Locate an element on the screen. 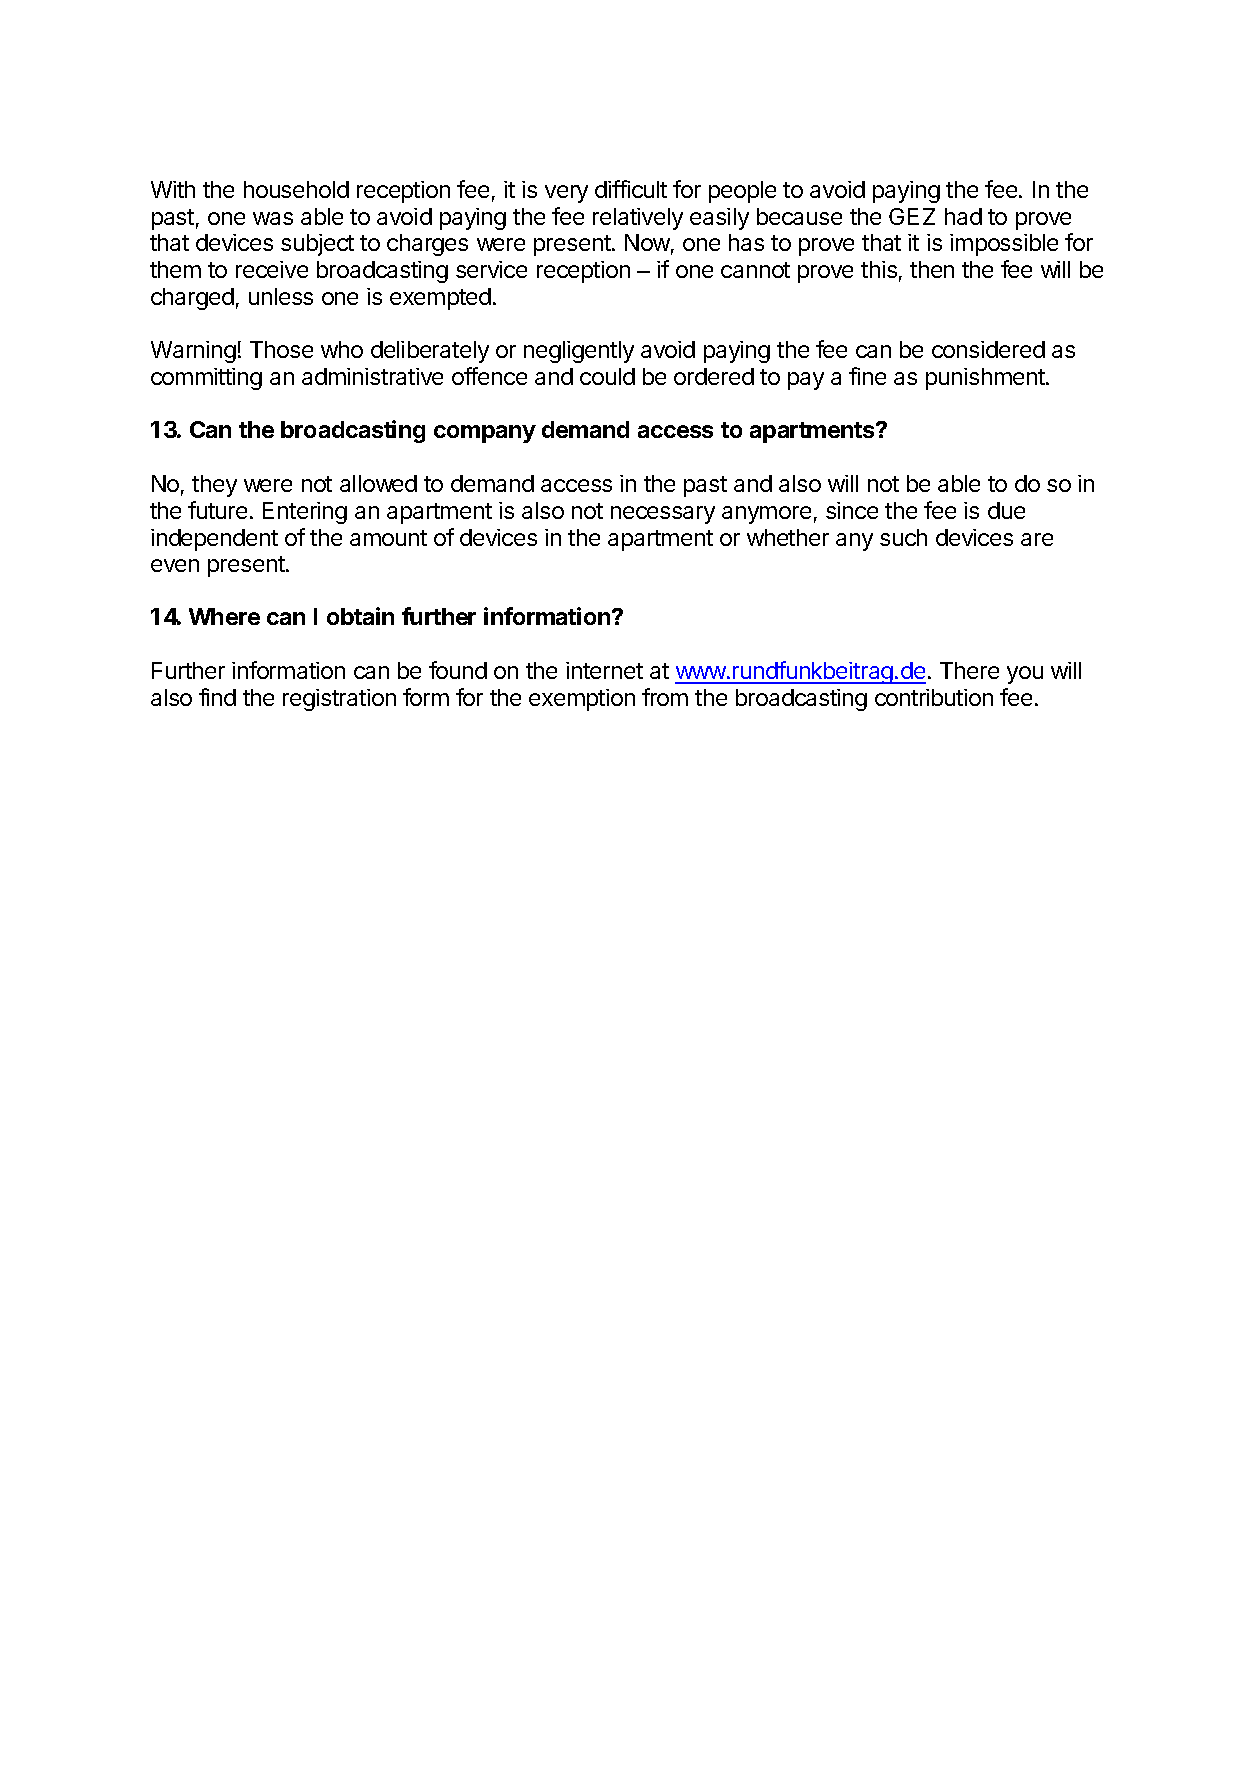 The height and width of the screenshot is (1780, 1259). find is located at coordinates (217, 697).
